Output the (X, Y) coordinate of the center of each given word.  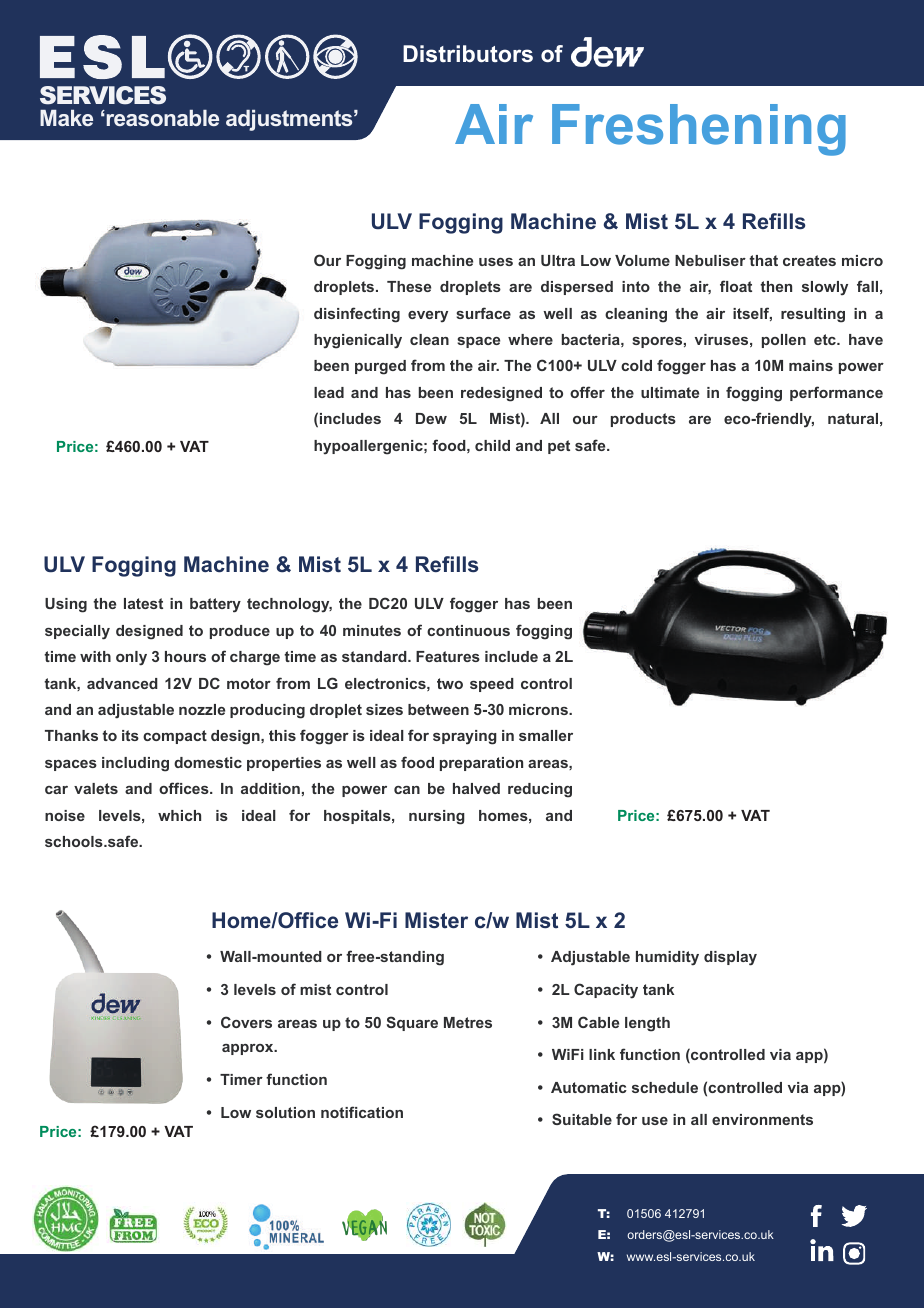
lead (329, 392)
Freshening (699, 130)
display (730, 958)
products (643, 420)
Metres (468, 1022)
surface (483, 313)
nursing (437, 817)
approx (249, 1049)
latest (143, 603)
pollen (784, 341)
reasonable (161, 118)
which (179, 815)
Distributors (468, 54)
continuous (468, 630)
